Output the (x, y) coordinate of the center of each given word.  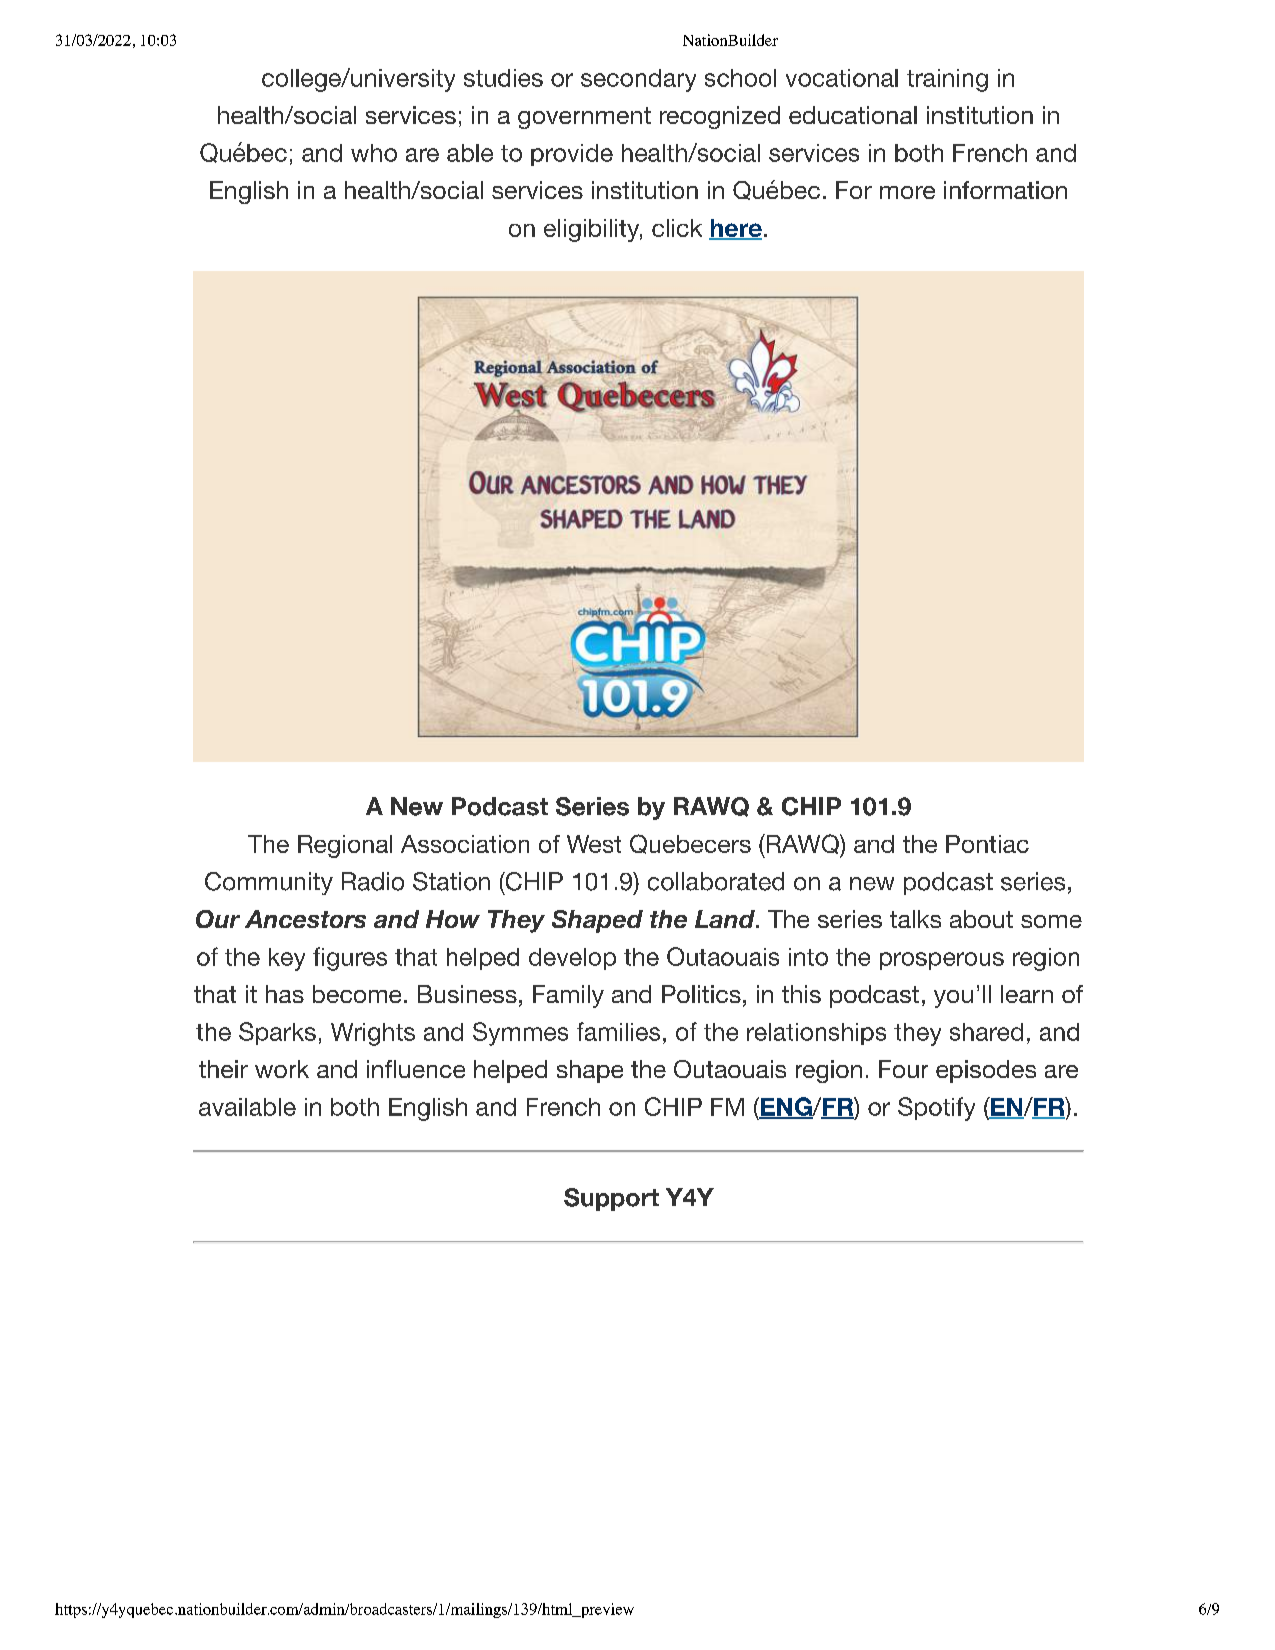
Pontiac (987, 844)
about (981, 919)
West (594, 844)
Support (611, 1199)
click (677, 228)
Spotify (936, 1109)
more (907, 192)
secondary (638, 80)
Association (465, 844)
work (282, 1069)
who (374, 153)
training (947, 80)
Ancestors (305, 919)
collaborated (716, 881)
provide (572, 155)
